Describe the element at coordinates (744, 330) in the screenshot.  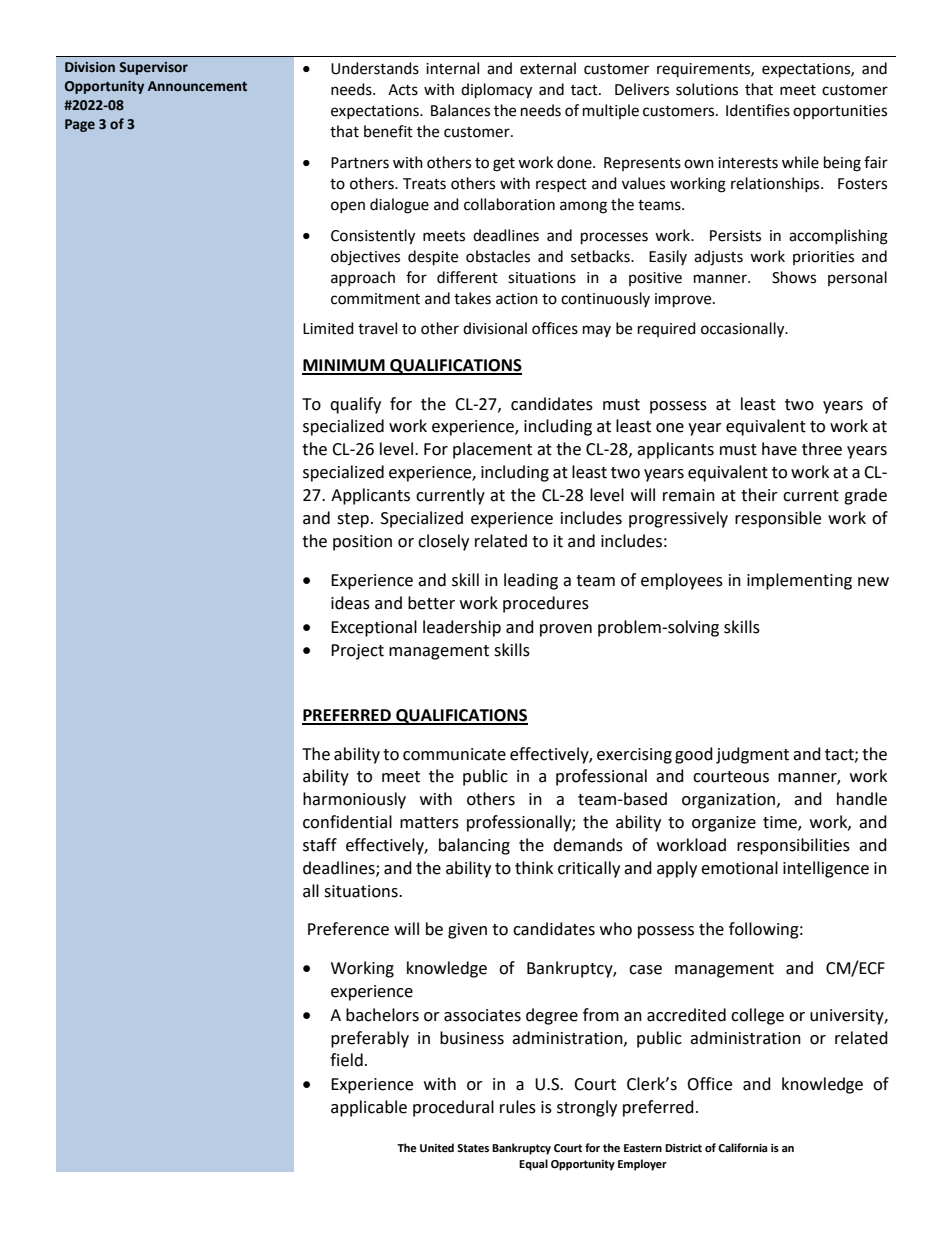
I see `occasionally` at that location.
